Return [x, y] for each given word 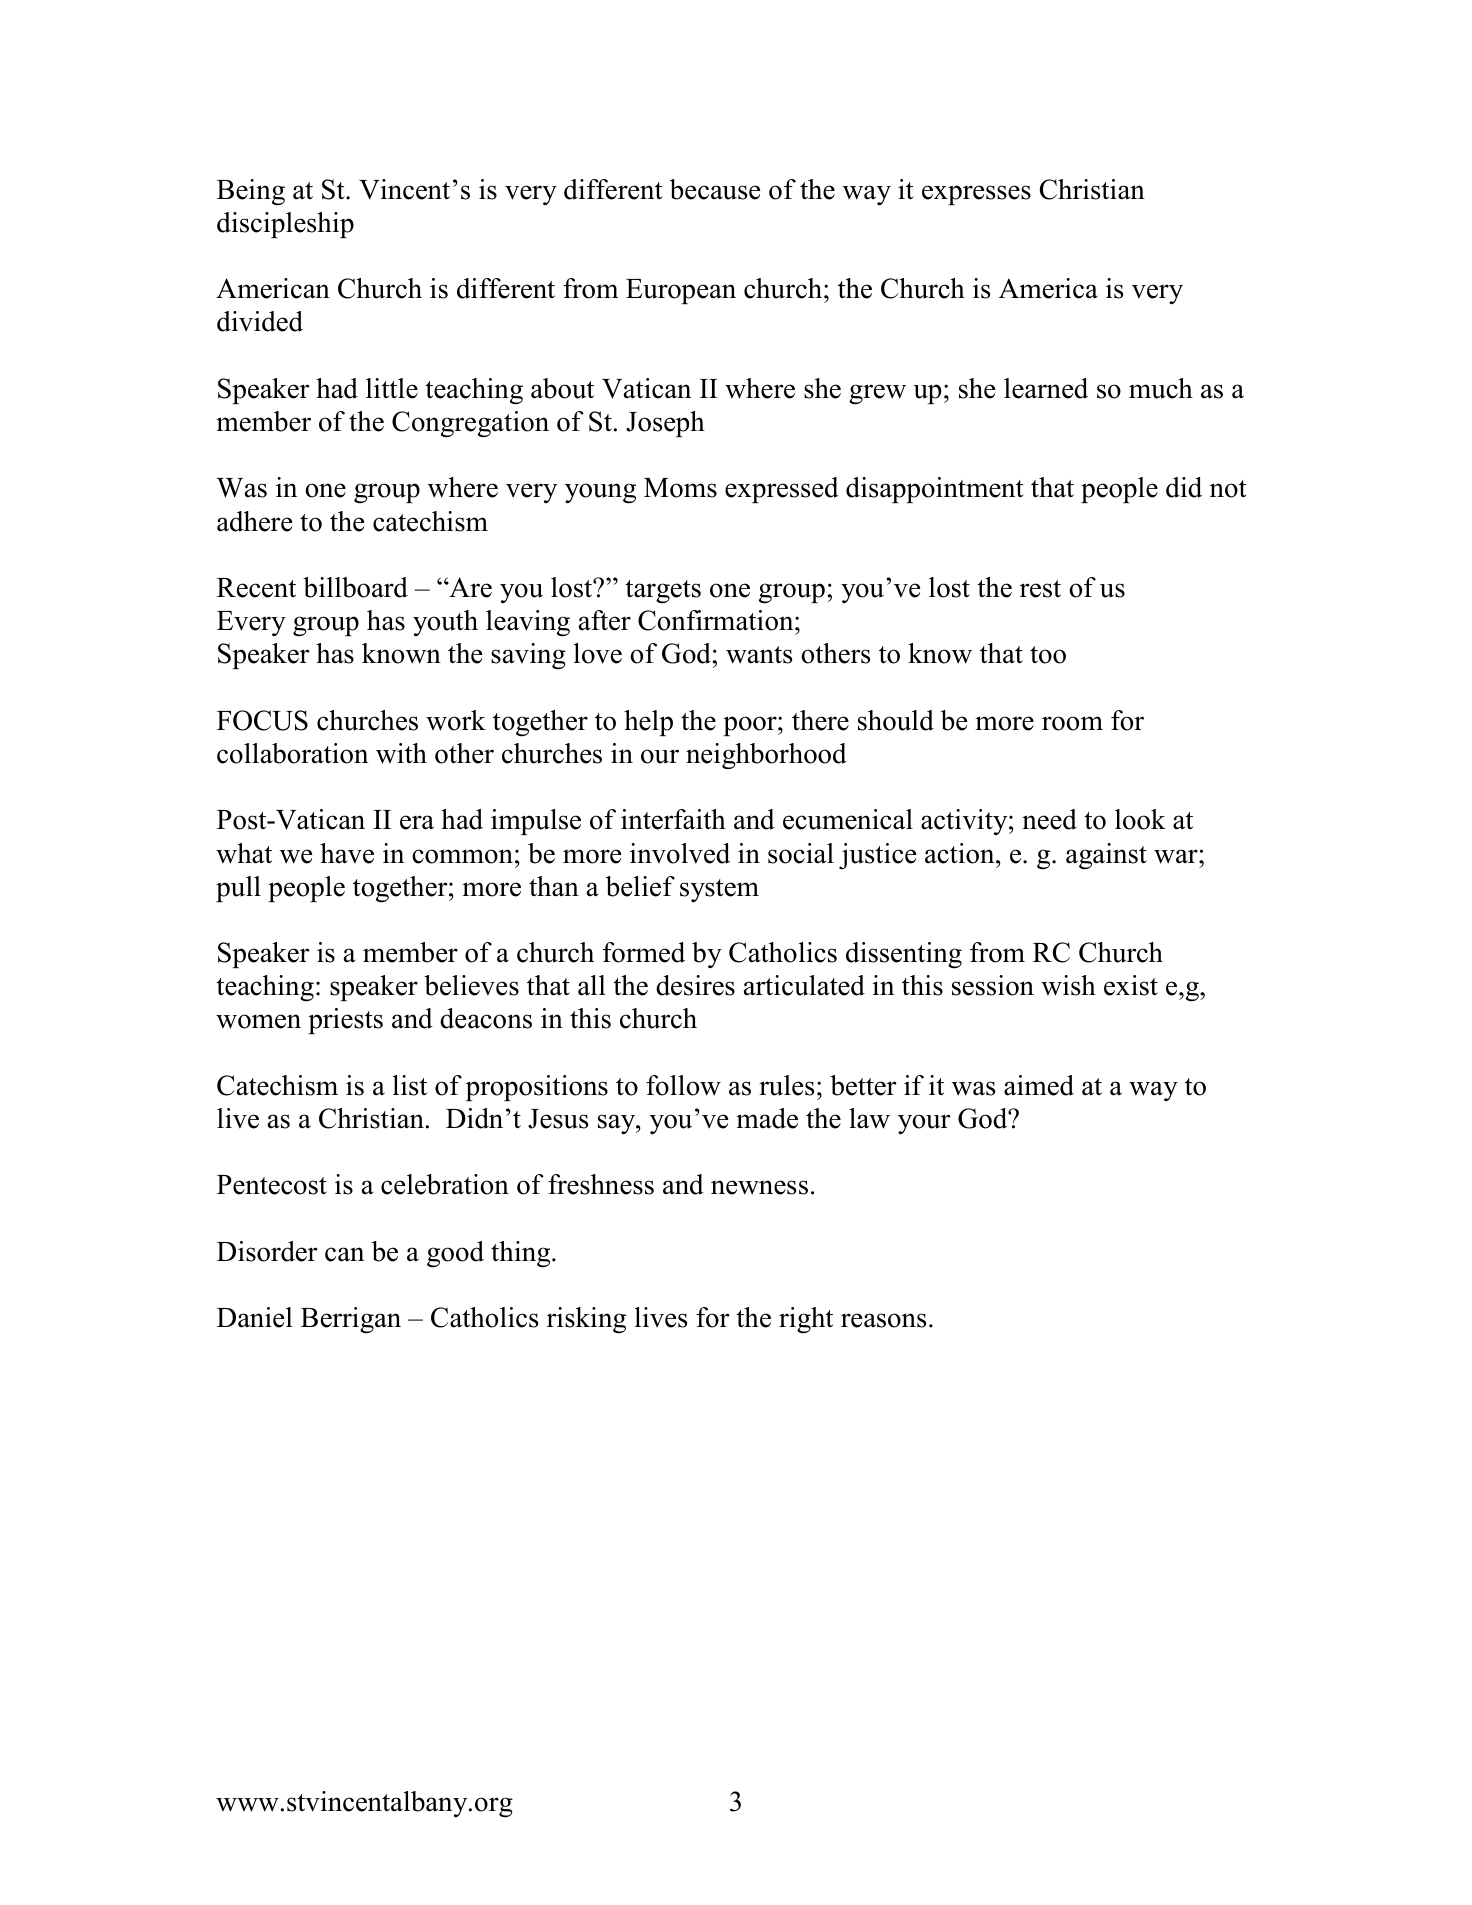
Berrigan [351, 1320]
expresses [976, 195]
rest [1040, 589]
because [715, 189]
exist [1131, 985]
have [347, 853]
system [719, 890]
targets [663, 592]
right [806, 1320]
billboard [355, 587]
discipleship [285, 225]
